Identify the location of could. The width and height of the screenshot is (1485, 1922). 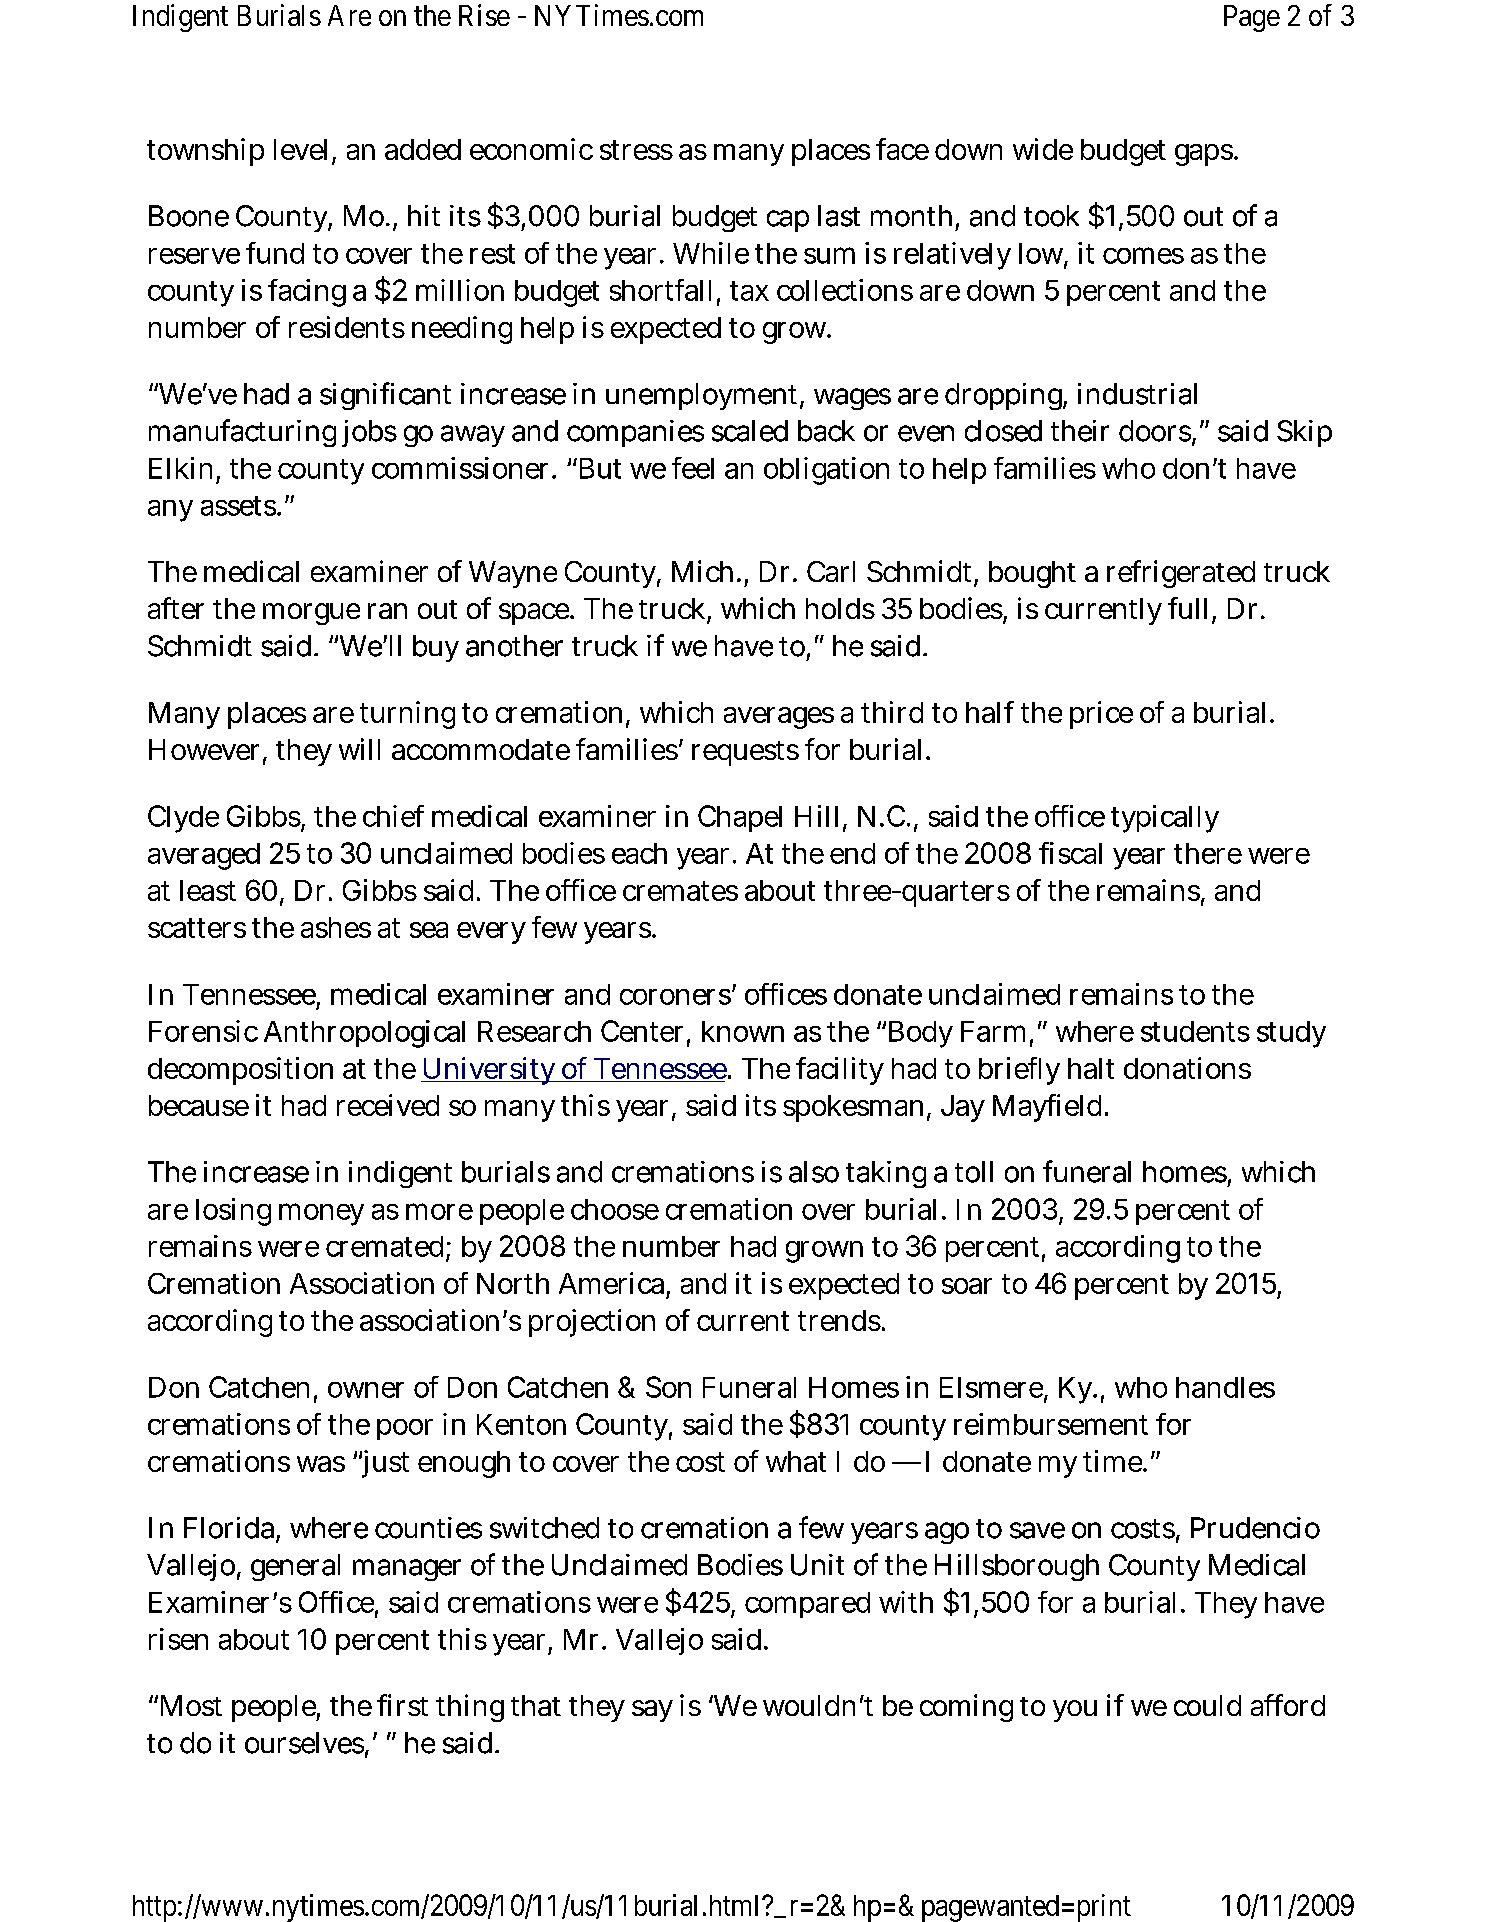
(1207, 1705).
